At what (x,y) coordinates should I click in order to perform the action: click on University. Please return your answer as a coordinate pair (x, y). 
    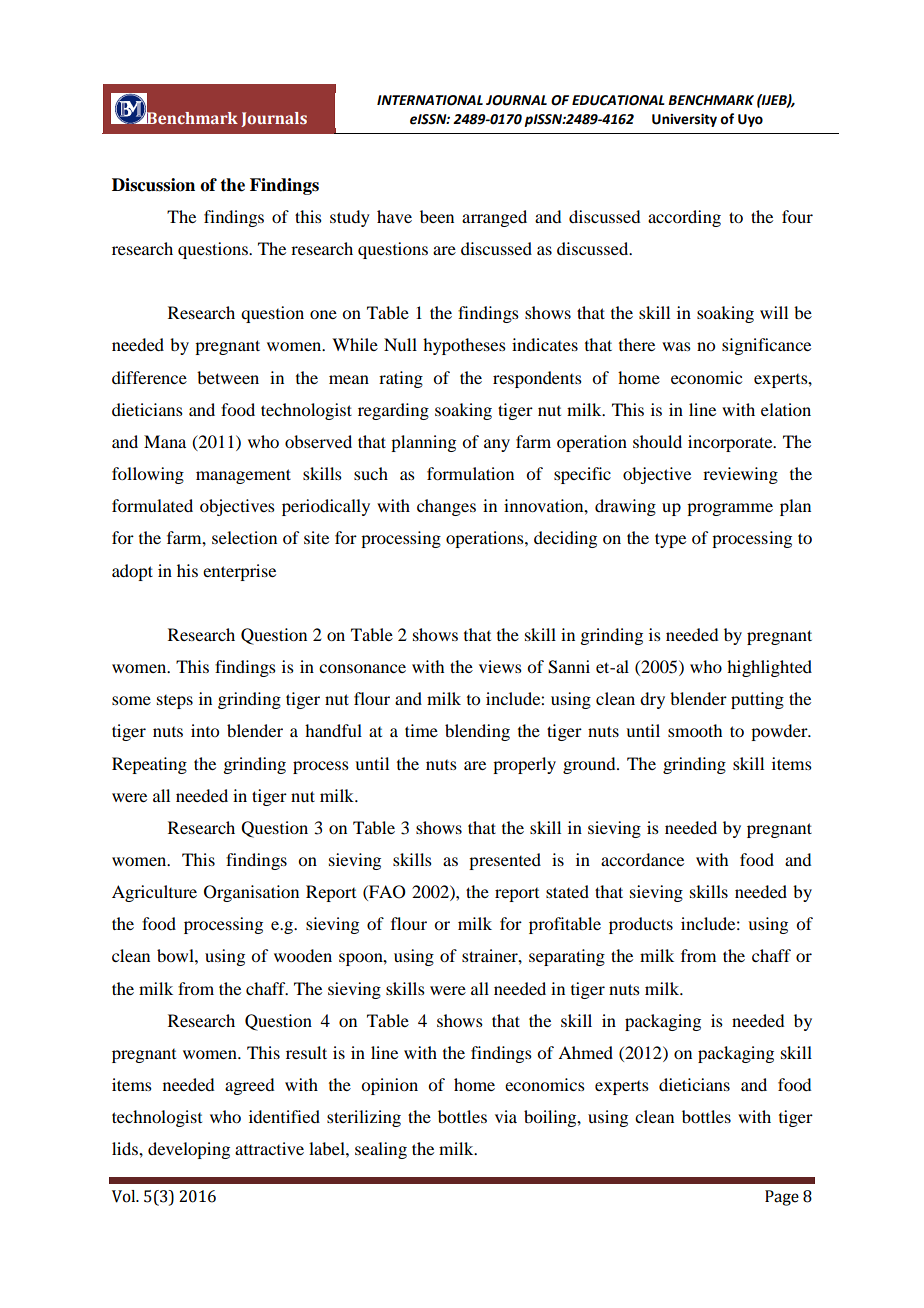
    Looking at the image, I should click on (684, 120).
